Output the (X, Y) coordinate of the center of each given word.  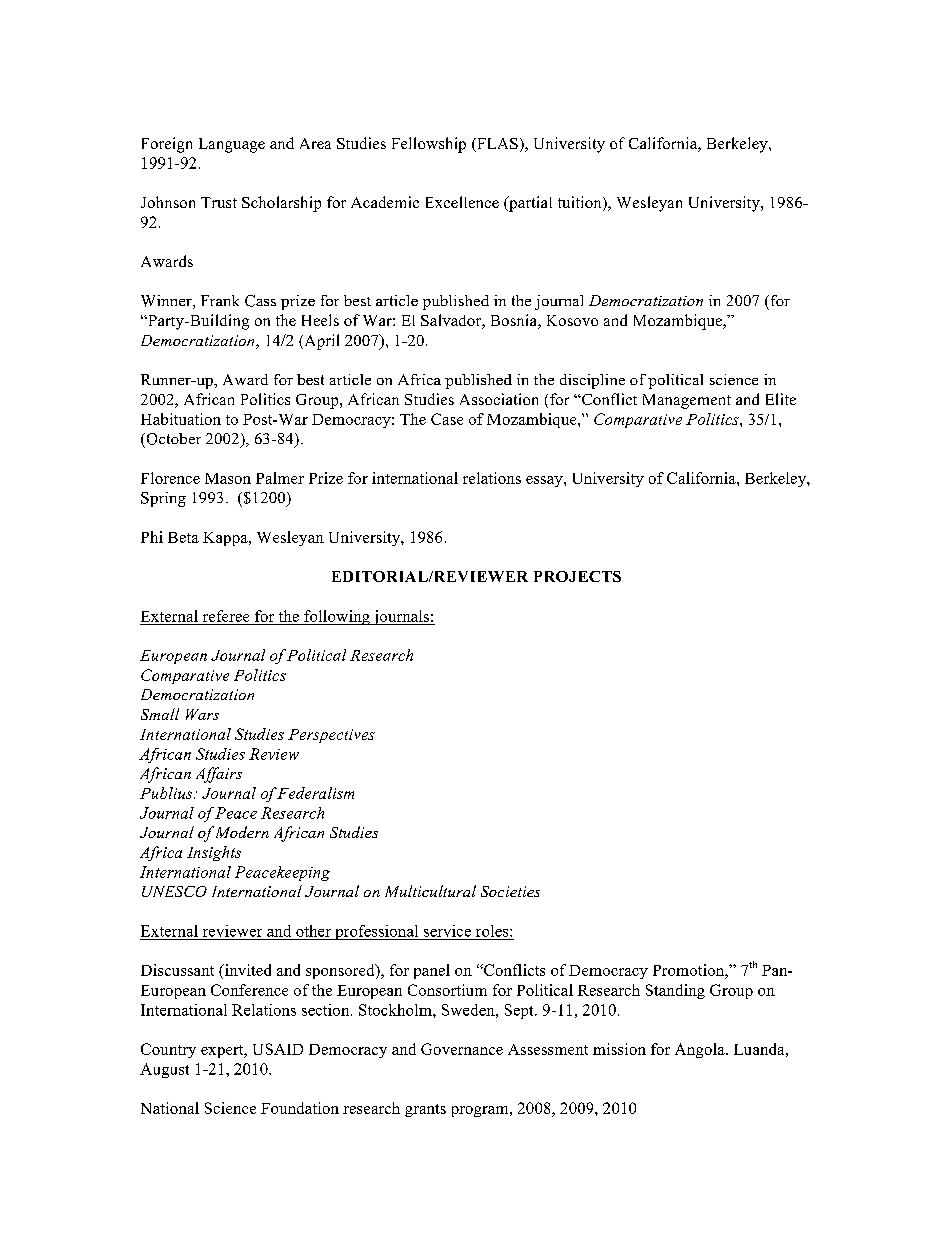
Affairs (219, 775)
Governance (462, 1049)
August (164, 1070)
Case (447, 419)
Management (687, 401)
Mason (228, 478)
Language (232, 145)
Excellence (462, 202)
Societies (510, 891)
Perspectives (331, 736)
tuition (581, 203)
